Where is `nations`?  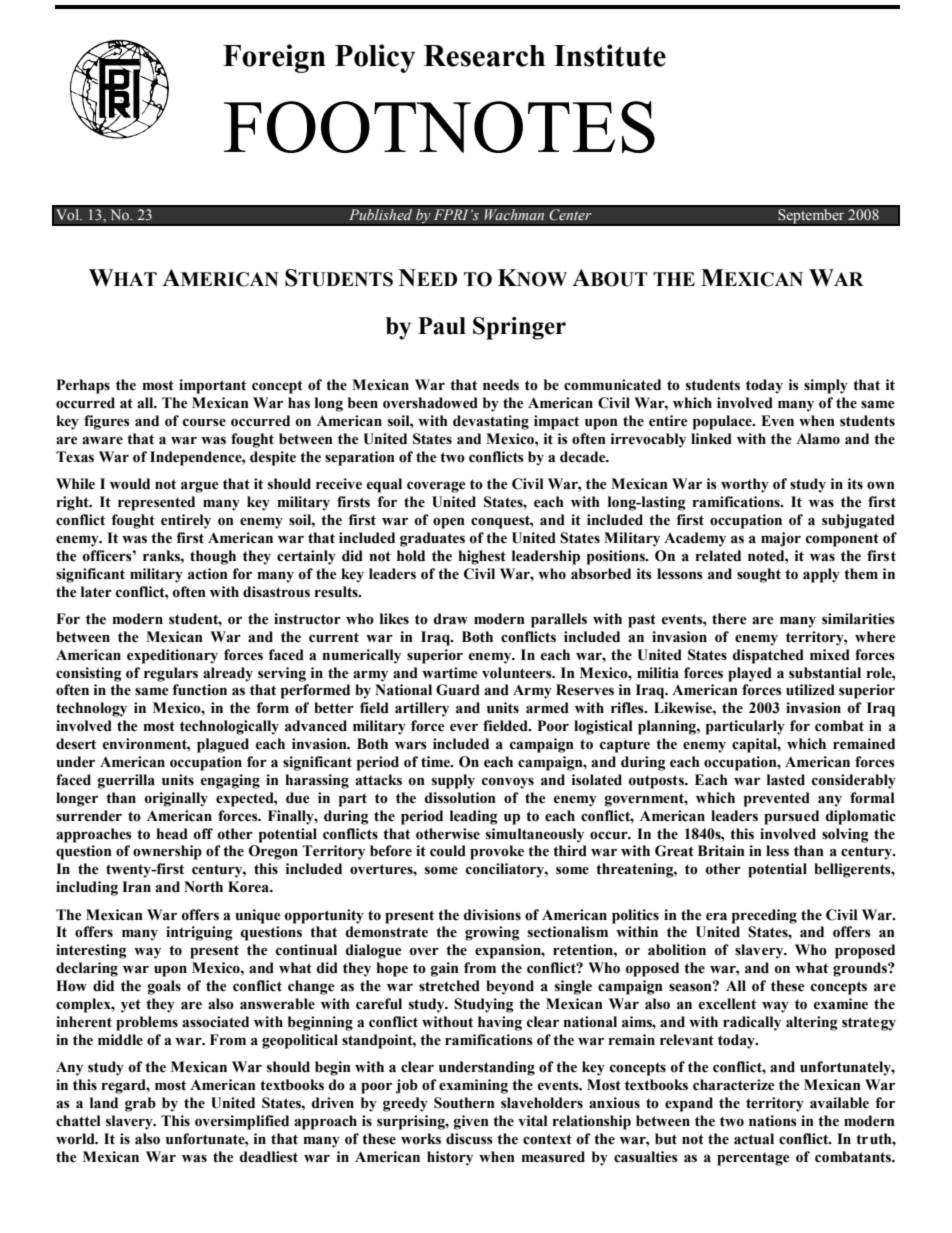
nations is located at coordinates (773, 1121).
